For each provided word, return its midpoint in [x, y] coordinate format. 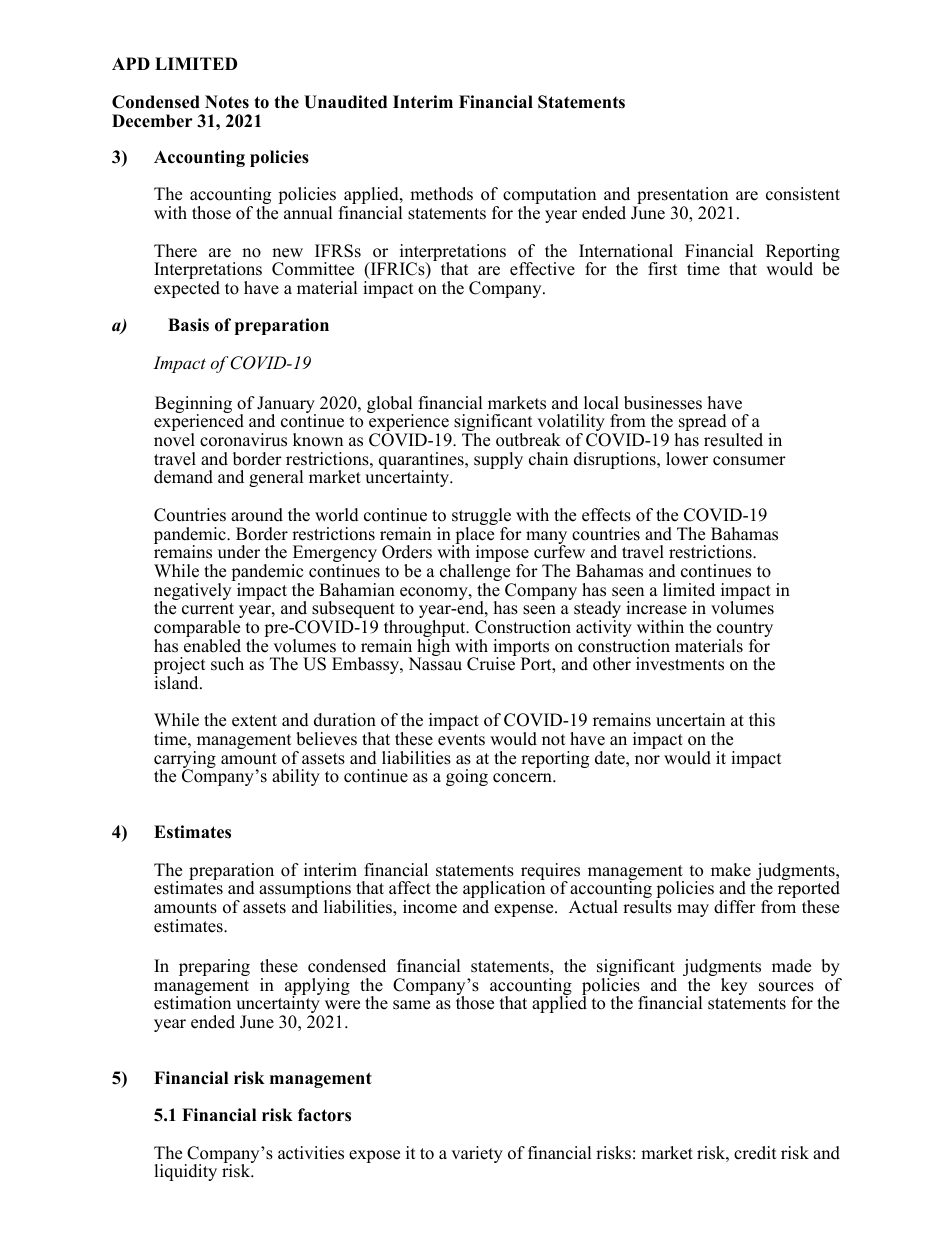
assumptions [305, 891]
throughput [426, 630]
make [731, 870]
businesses [663, 403]
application [504, 890]
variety [477, 1154]
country [745, 631]
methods [441, 194]
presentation [683, 197]
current [208, 609]
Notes [227, 102]
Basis [188, 325]
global [390, 406]
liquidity [185, 1172]
